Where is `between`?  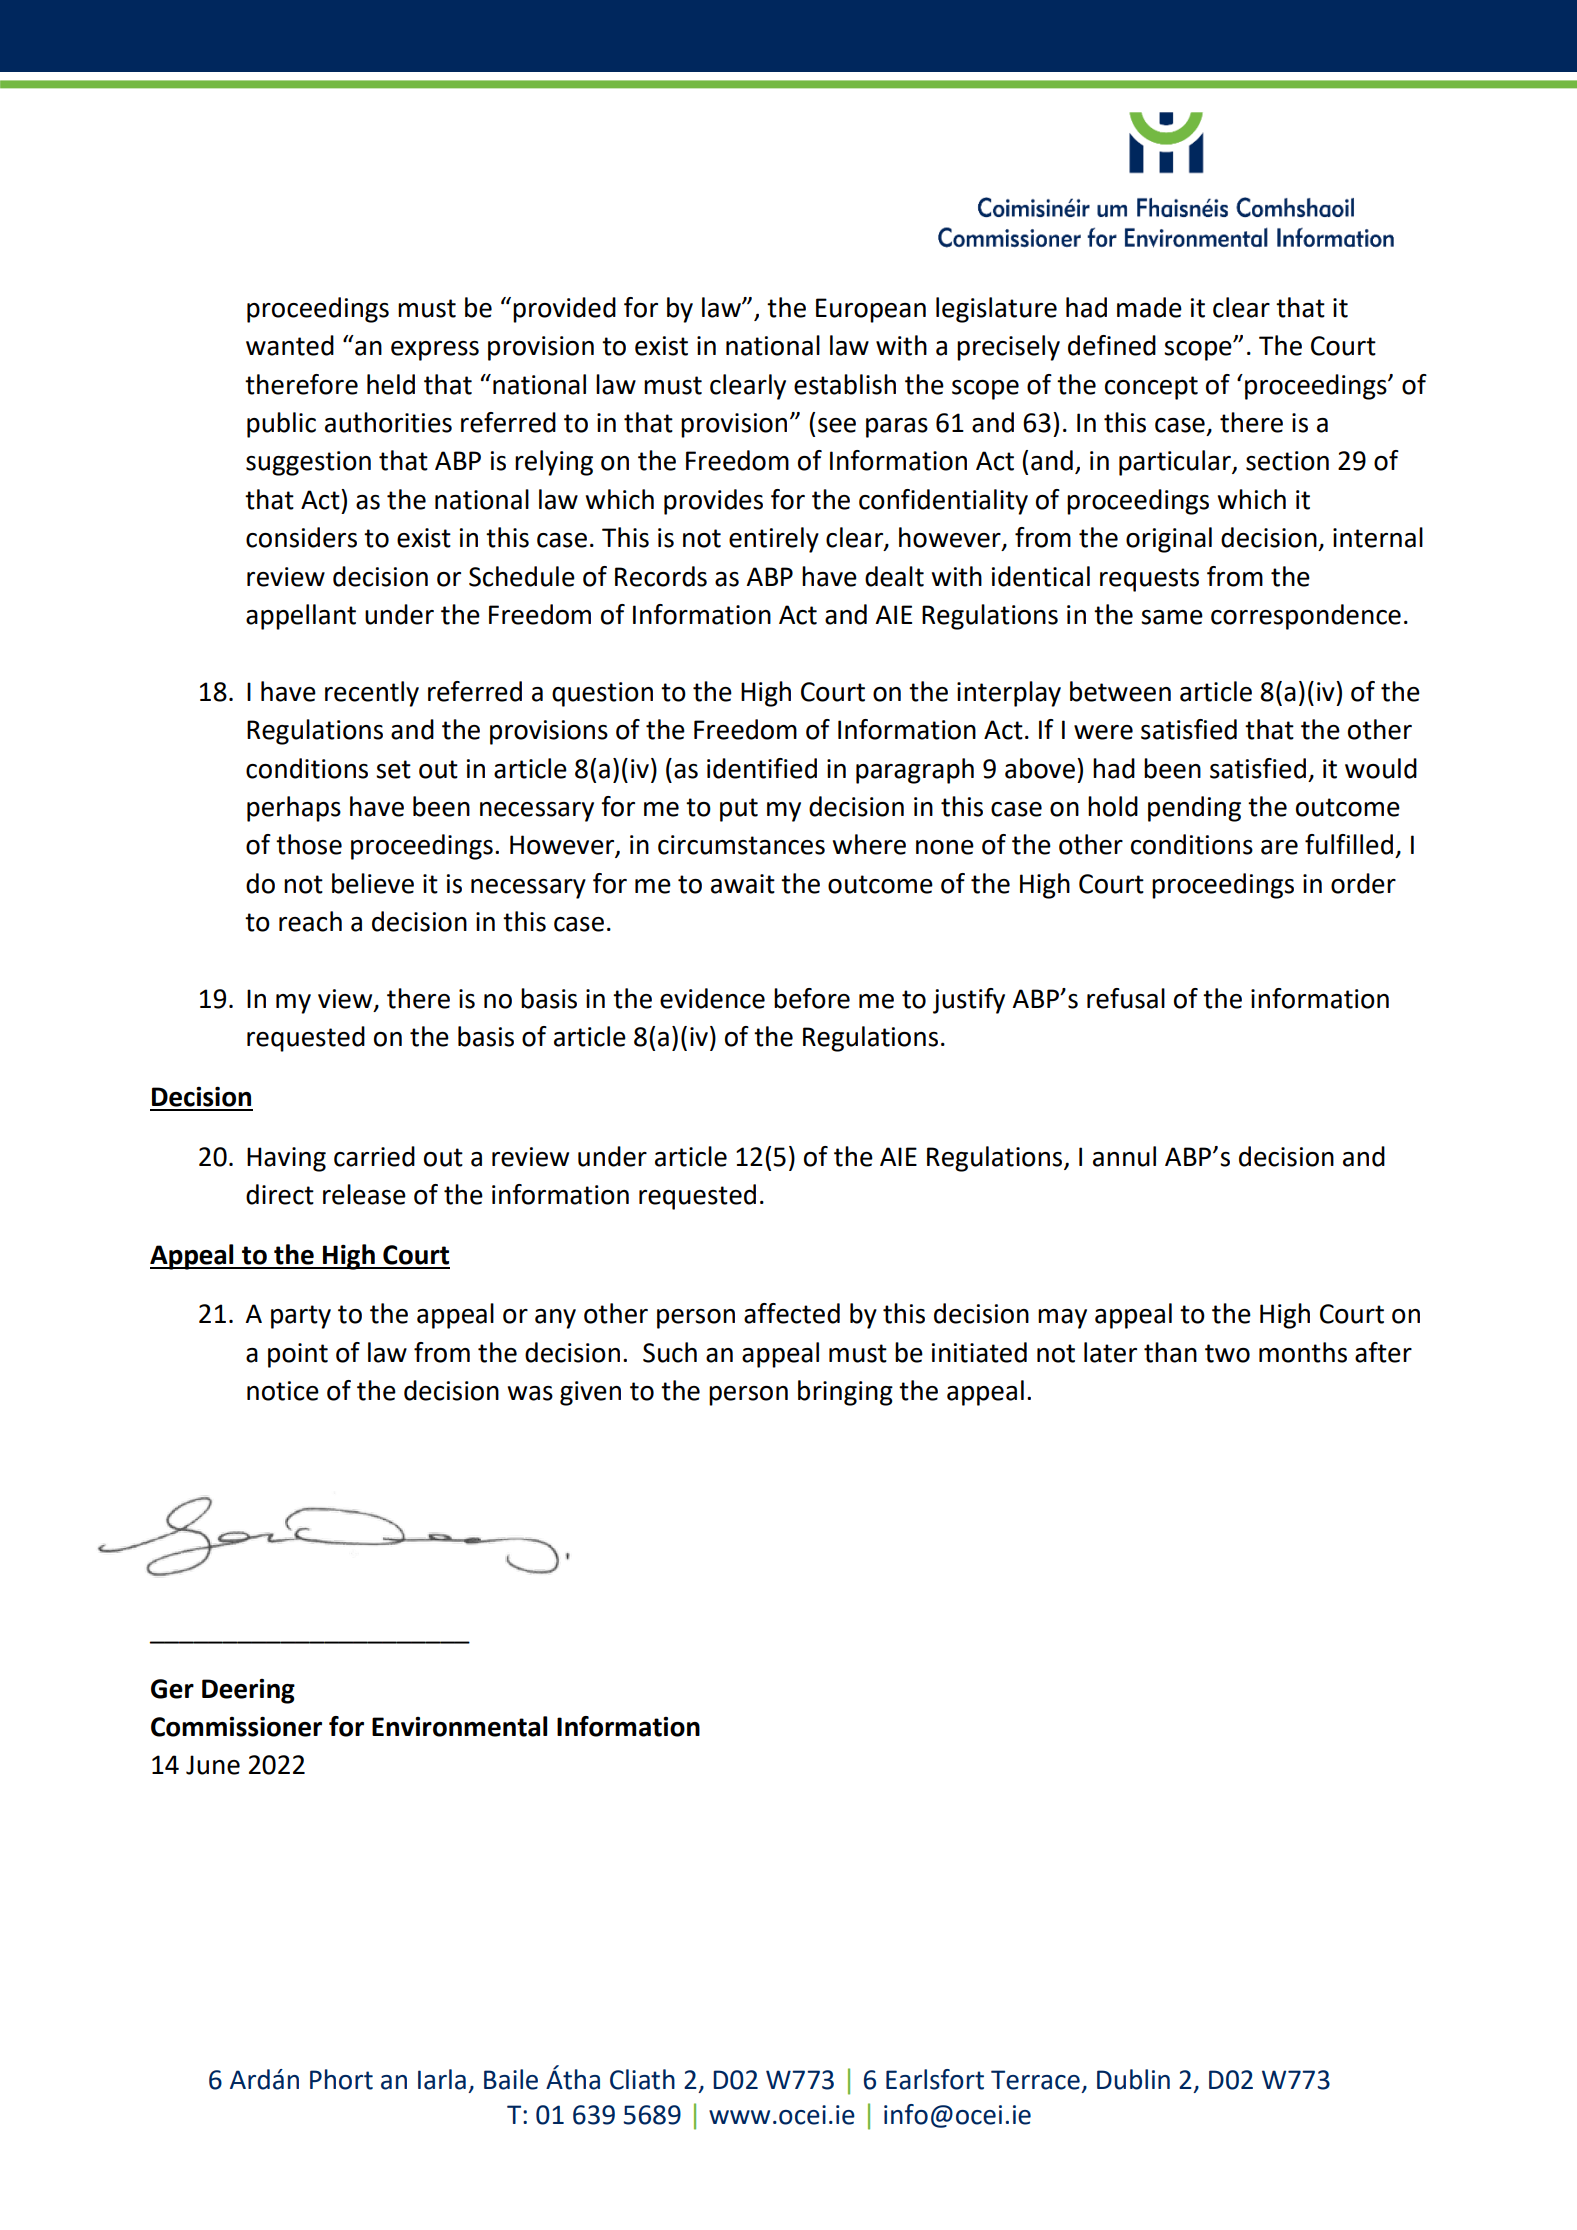
between is located at coordinates (1120, 691).
